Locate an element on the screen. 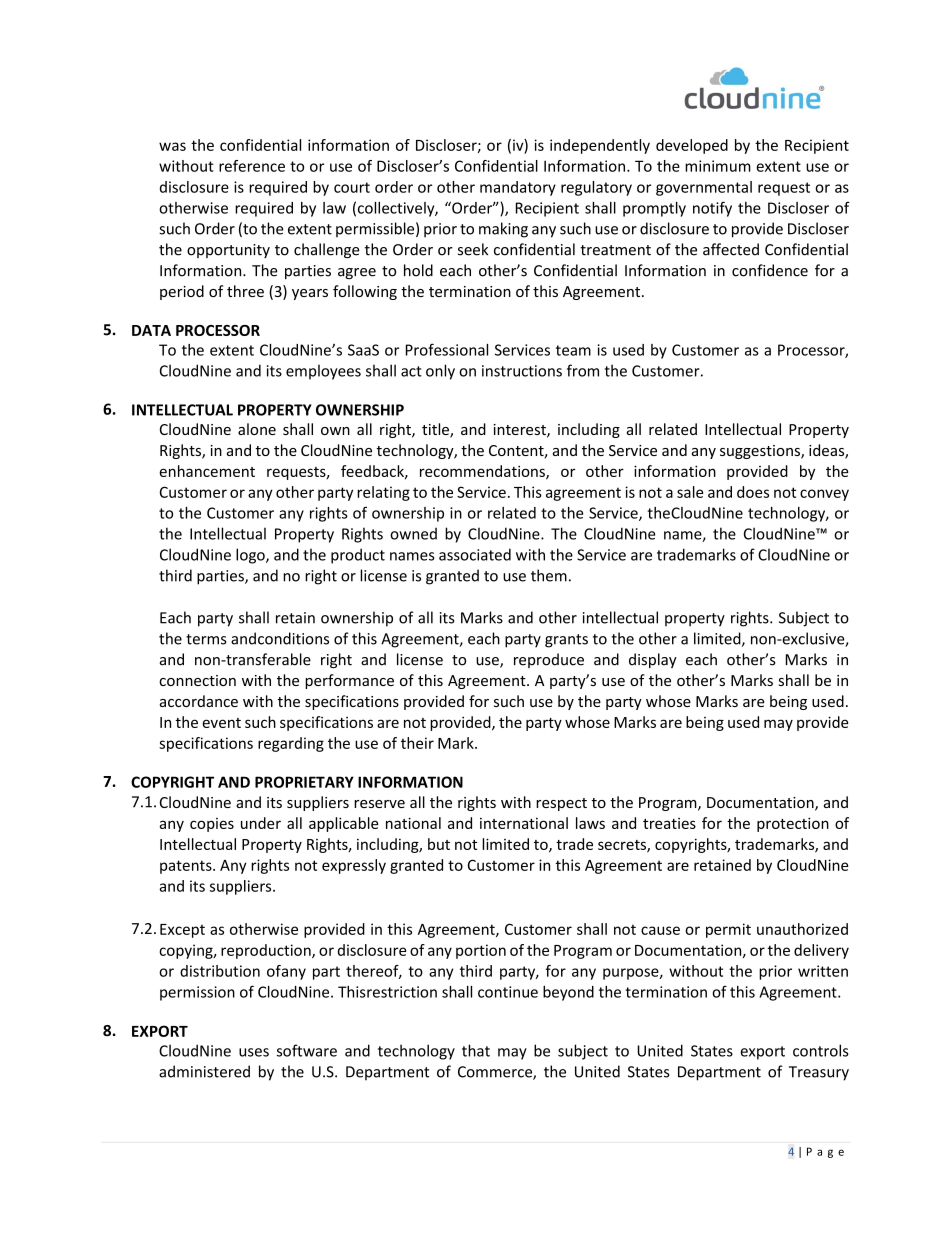  protection is located at coordinates (793, 824).
